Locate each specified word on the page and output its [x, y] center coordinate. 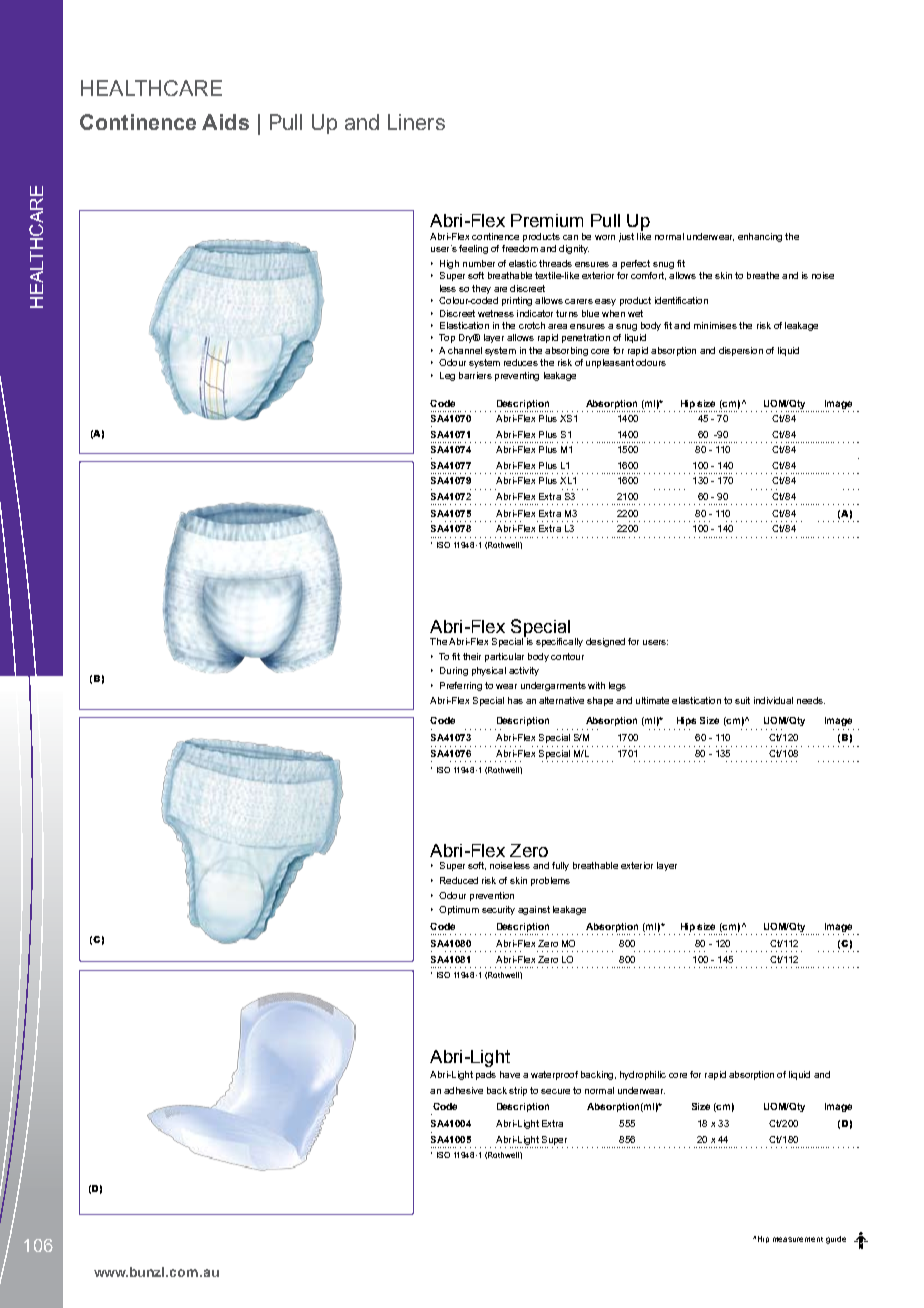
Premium [547, 220]
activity [524, 671]
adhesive [463, 1090]
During [454, 671]
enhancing [760, 237]
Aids [225, 122]
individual [773, 700]
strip [518, 1091]
